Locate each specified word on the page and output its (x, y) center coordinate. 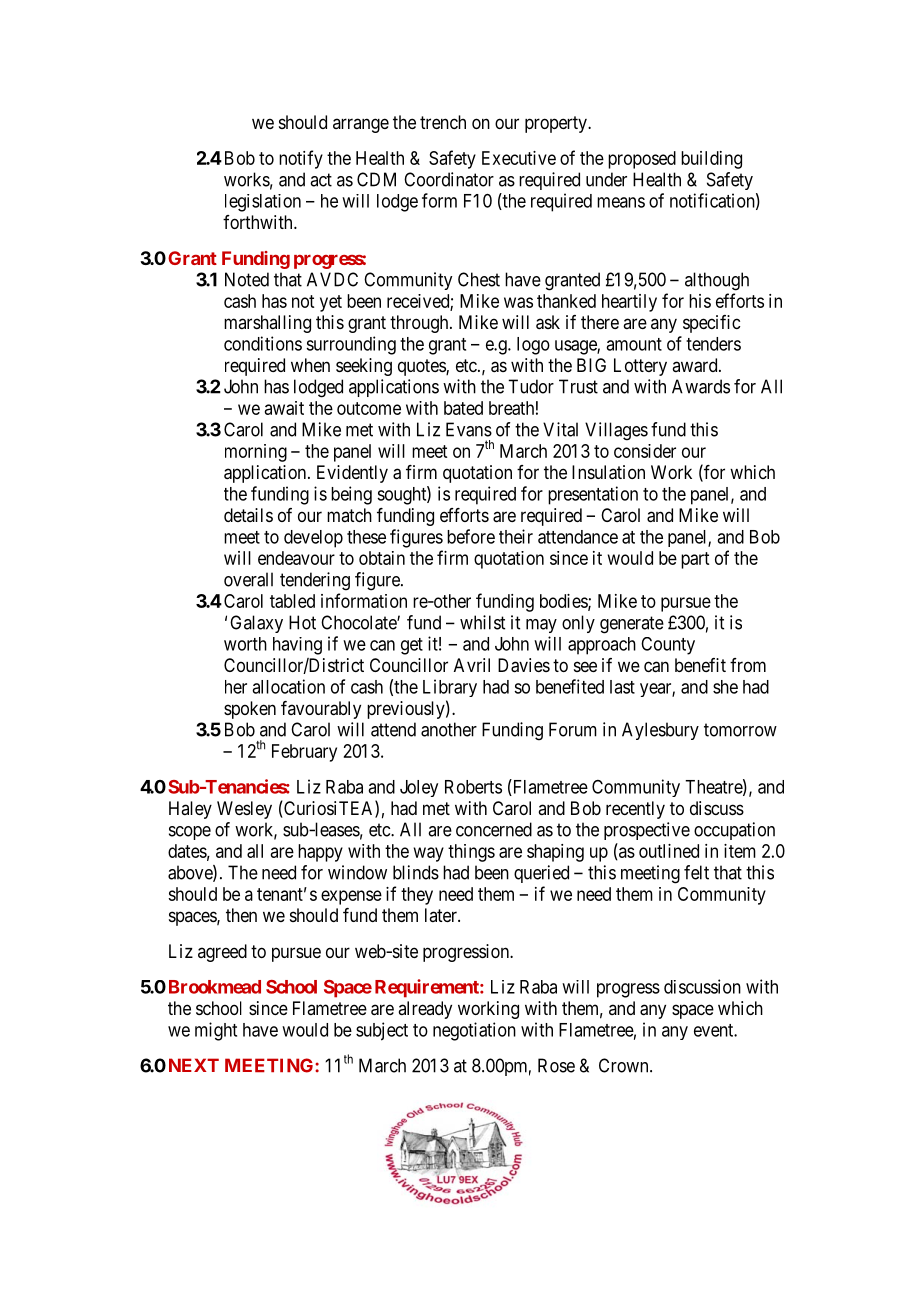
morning (256, 453)
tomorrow (740, 730)
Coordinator (449, 179)
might (216, 1031)
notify (301, 159)
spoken (250, 710)
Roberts (473, 787)
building (711, 160)
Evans (469, 429)
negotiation (474, 1031)
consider (645, 451)
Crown (625, 1065)
